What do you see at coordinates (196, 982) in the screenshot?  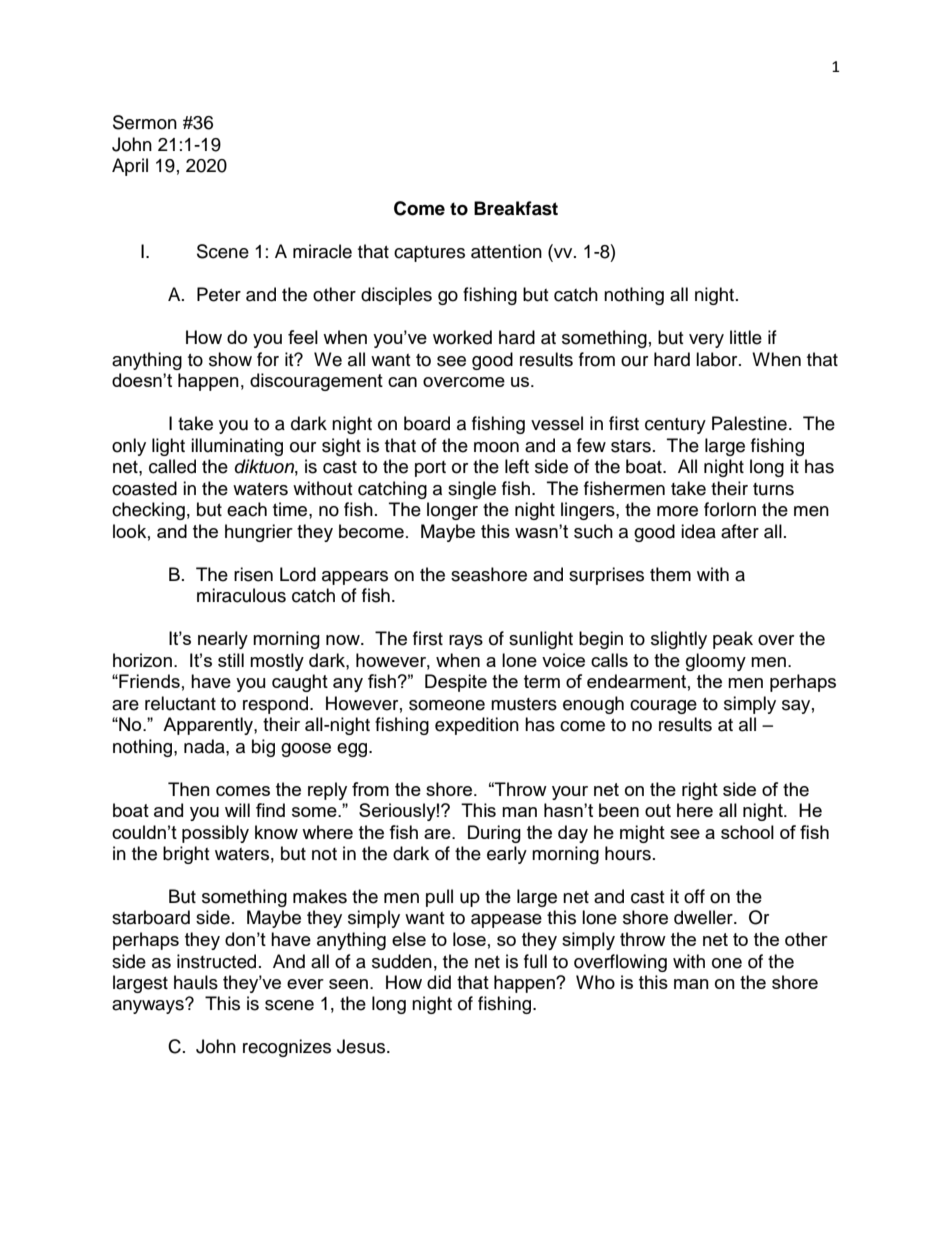 I see `hauls` at bounding box center [196, 982].
